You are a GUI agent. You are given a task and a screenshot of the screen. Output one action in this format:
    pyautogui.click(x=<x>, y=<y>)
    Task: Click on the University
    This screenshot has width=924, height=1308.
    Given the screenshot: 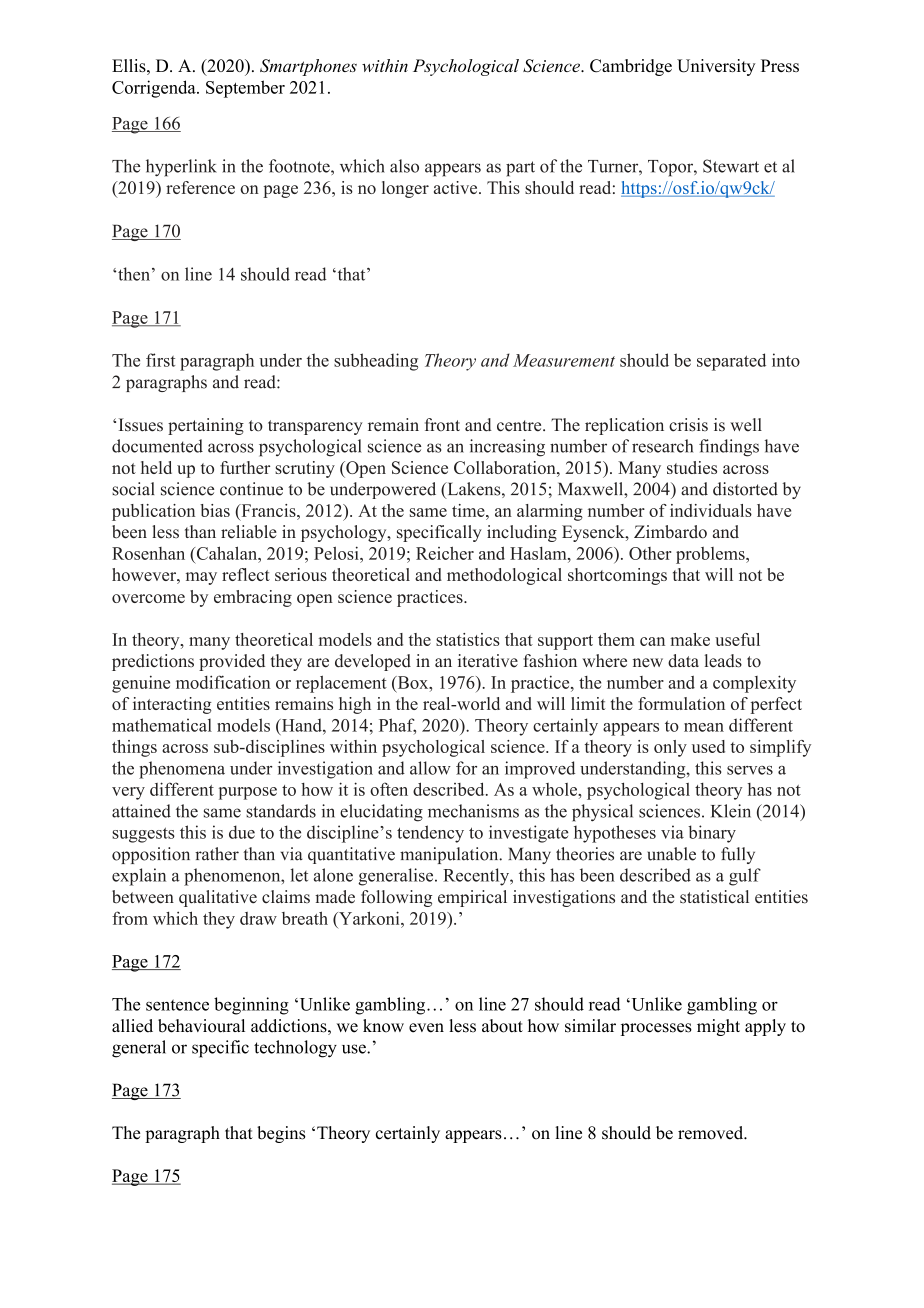 What is the action you would take?
    pyautogui.click(x=716, y=67)
